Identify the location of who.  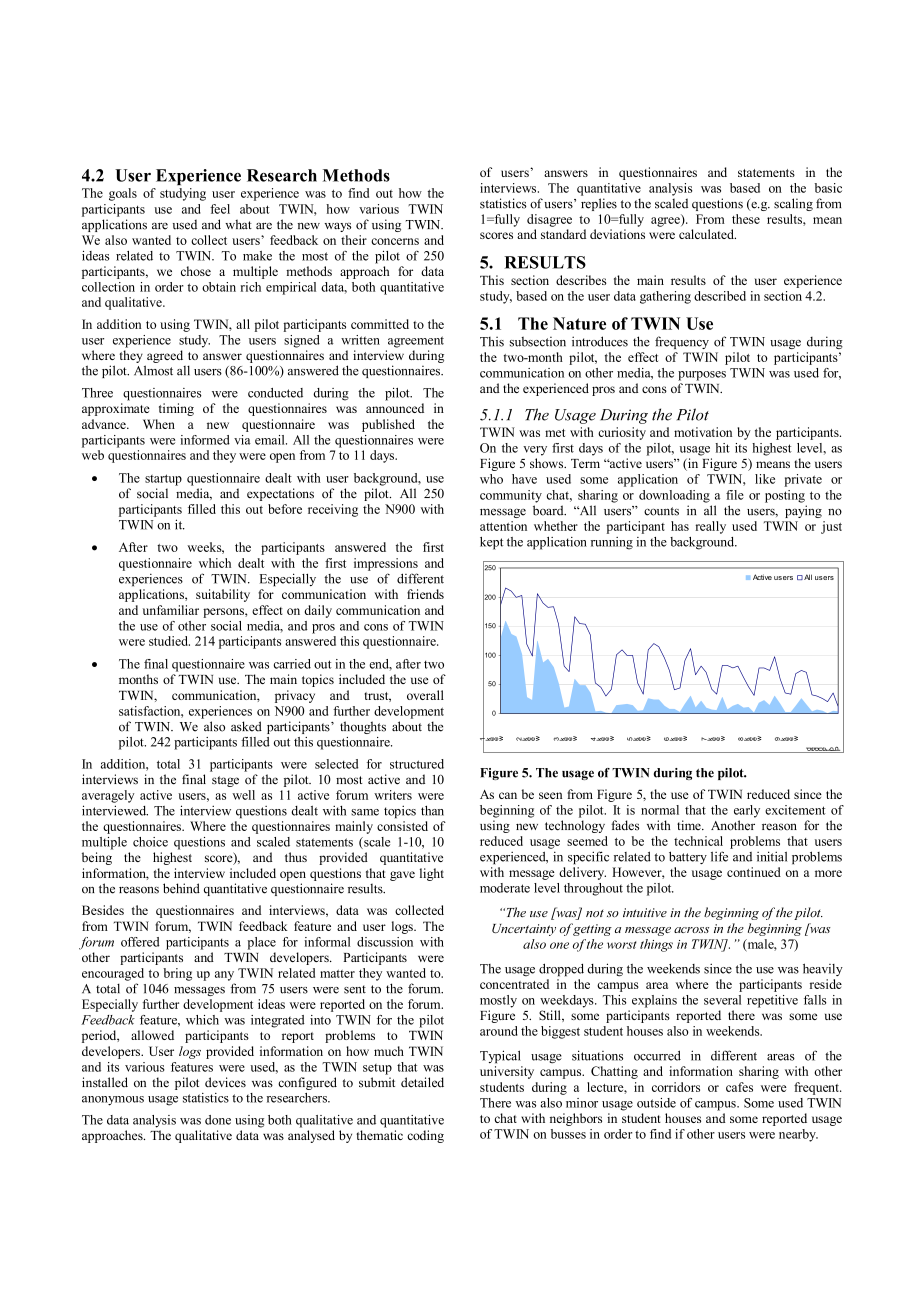
(491, 479).
